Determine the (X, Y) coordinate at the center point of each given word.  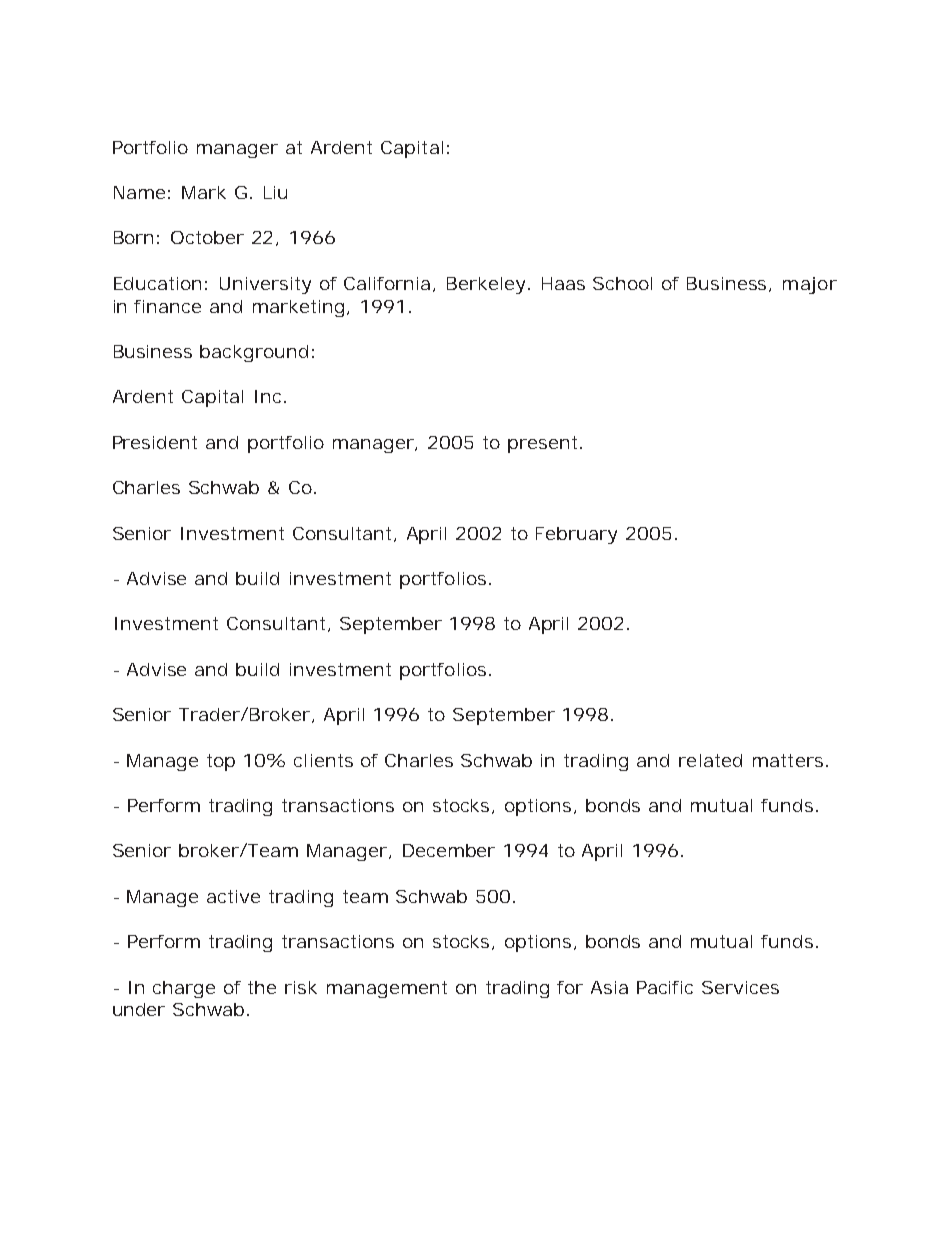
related (710, 760)
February (576, 535)
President (155, 442)
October (207, 237)
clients (323, 760)
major (810, 285)
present (544, 444)
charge (184, 989)
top (221, 762)
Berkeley (488, 285)
